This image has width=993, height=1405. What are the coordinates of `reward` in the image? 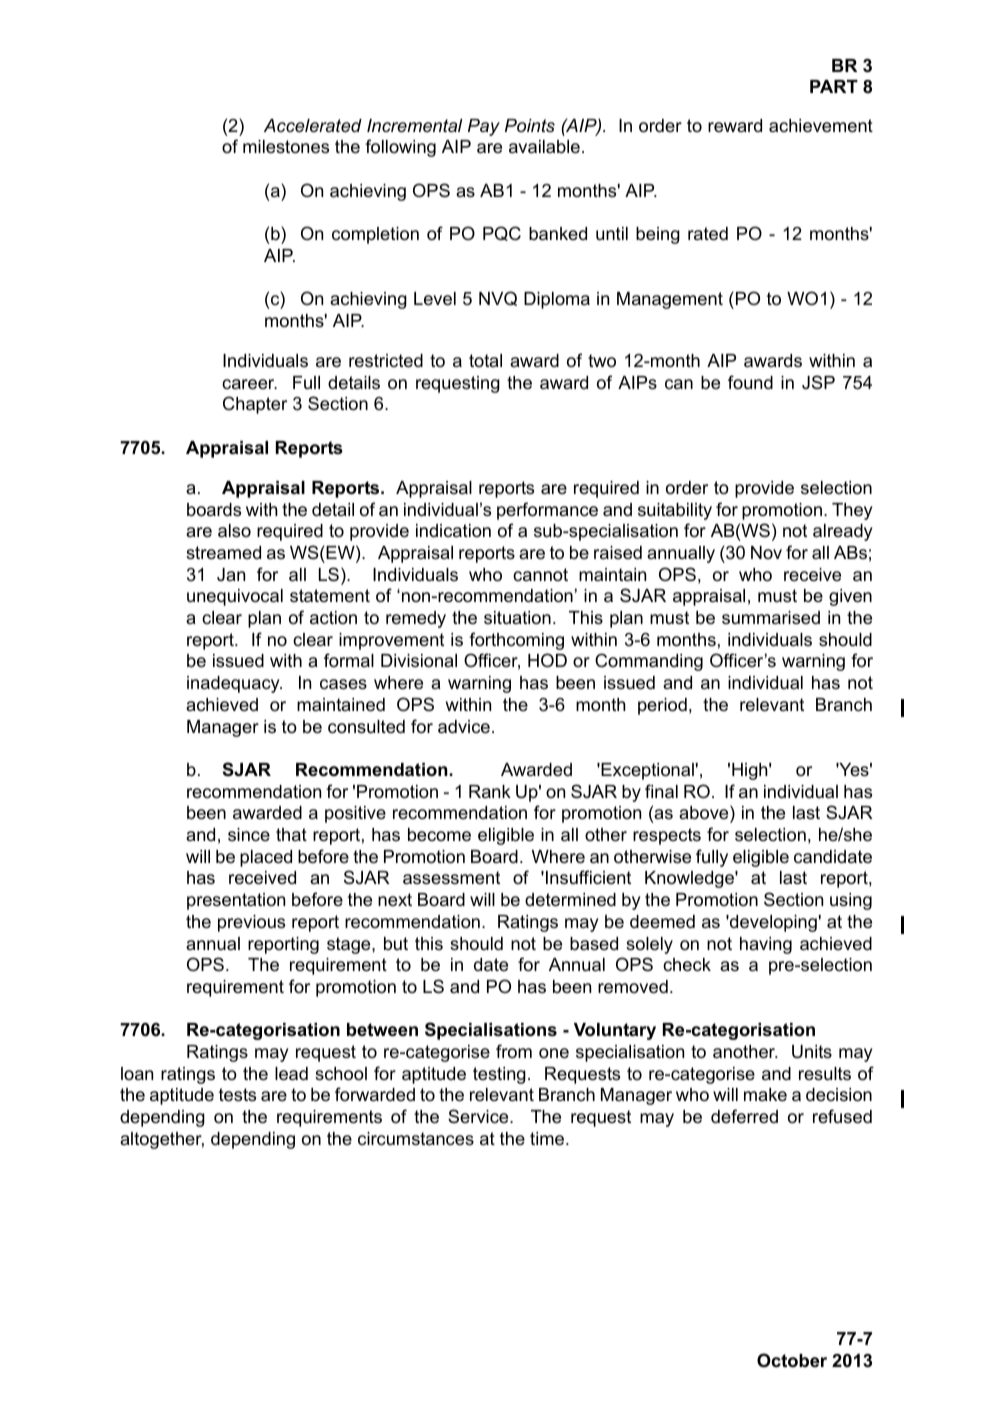 It's located at (735, 125).
